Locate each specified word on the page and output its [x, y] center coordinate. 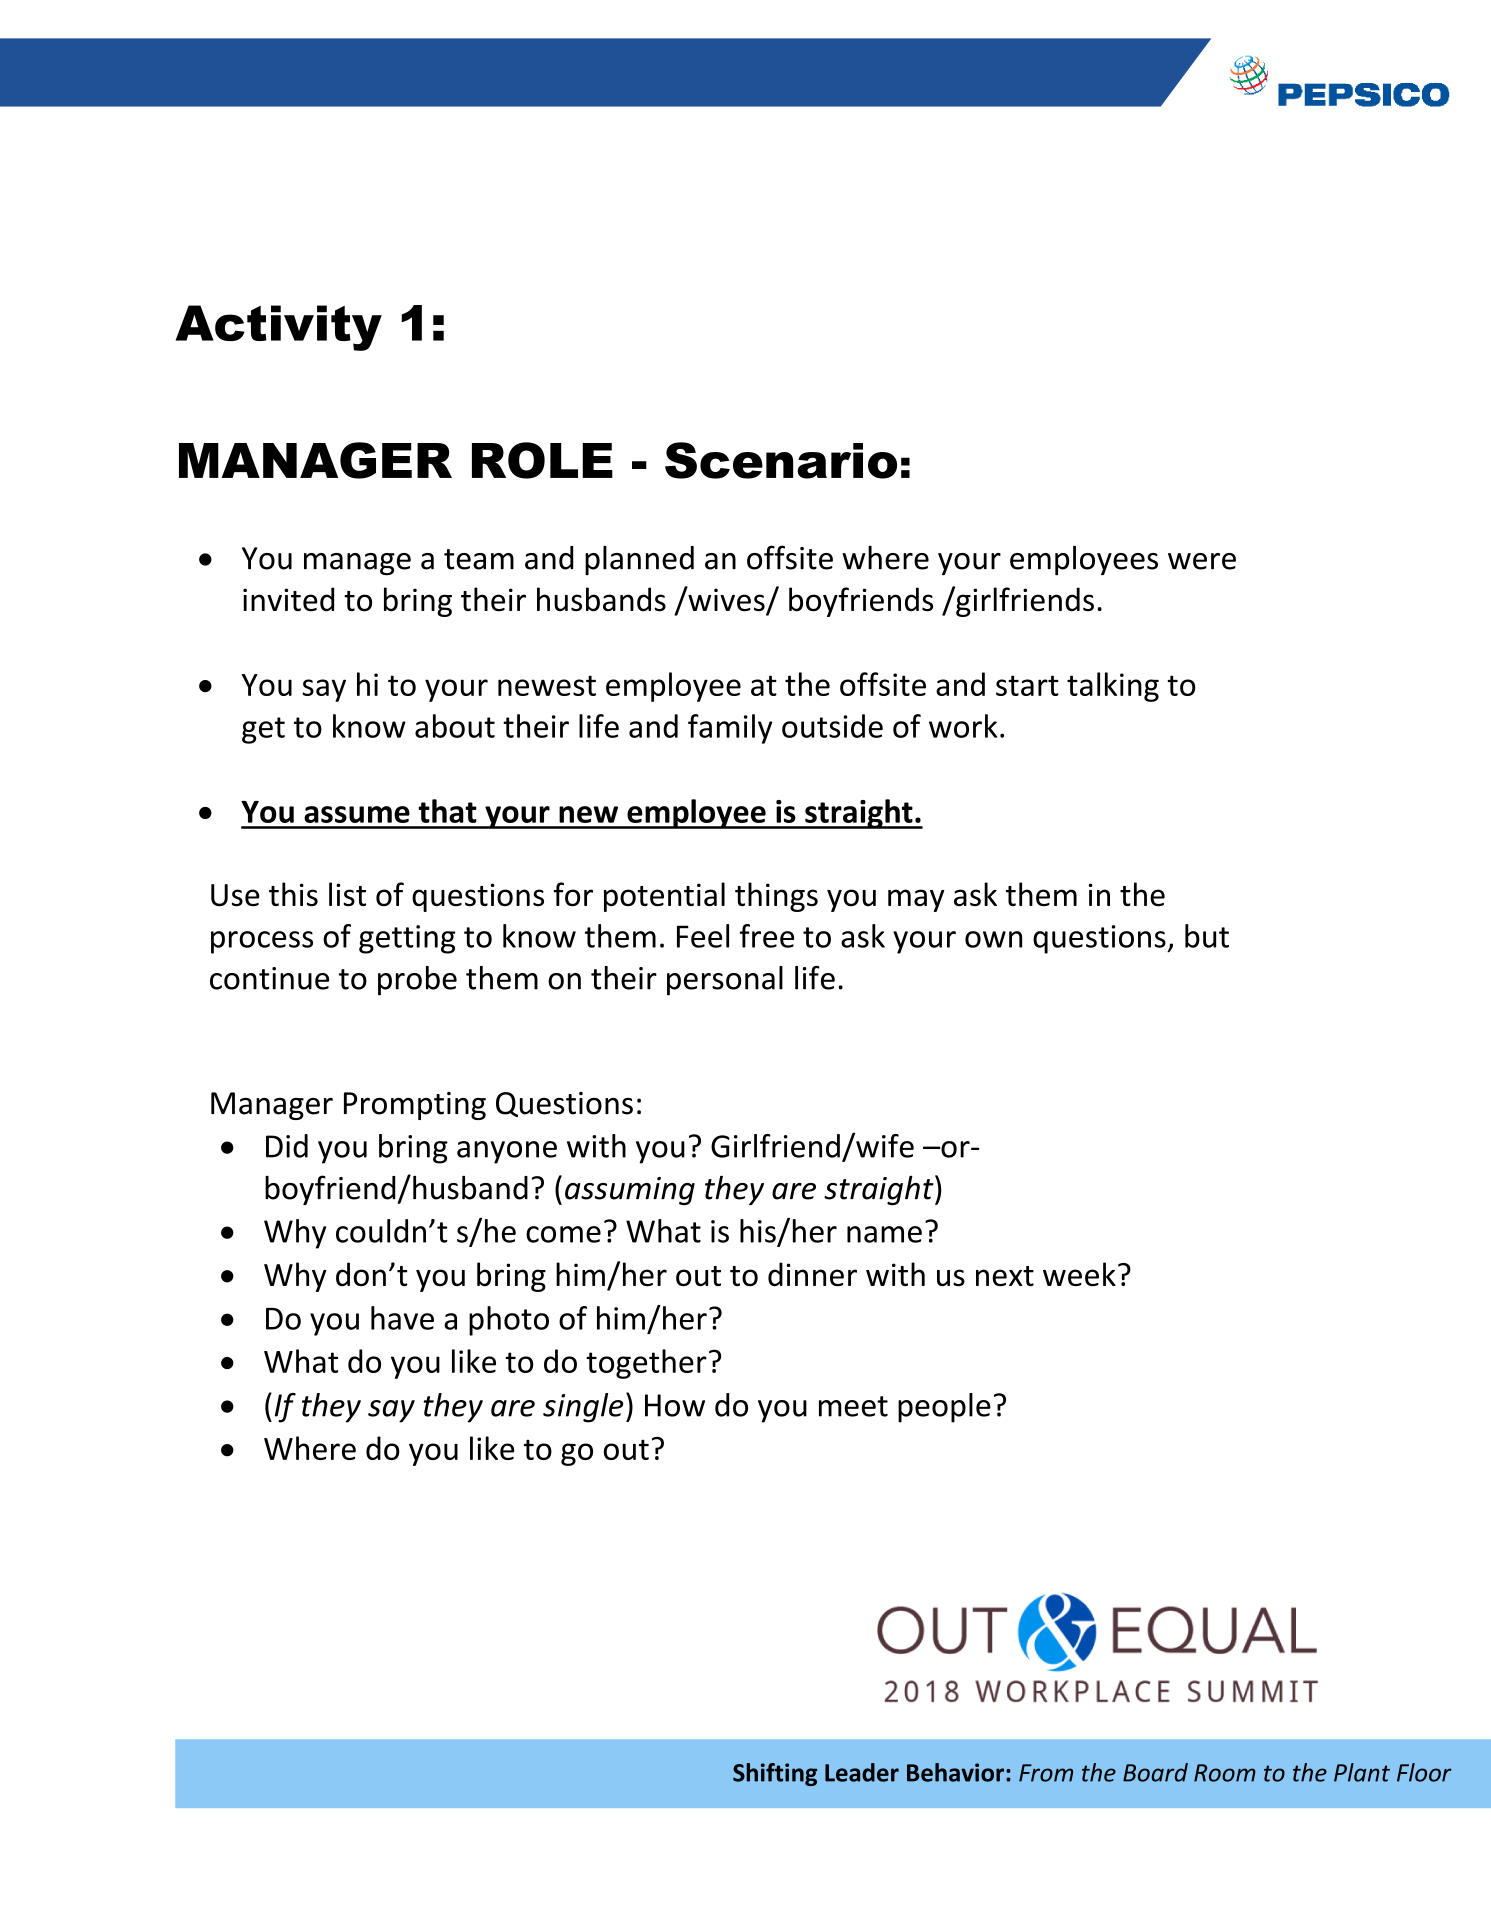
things [776, 897]
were [1202, 561]
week [1079, 1274]
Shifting [775, 1774]
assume [357, 814]
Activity [278, 328]
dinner [812, 1274]
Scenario [781, 460]
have [402, 1318]
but [1207, 936]
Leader [862, 1772]
